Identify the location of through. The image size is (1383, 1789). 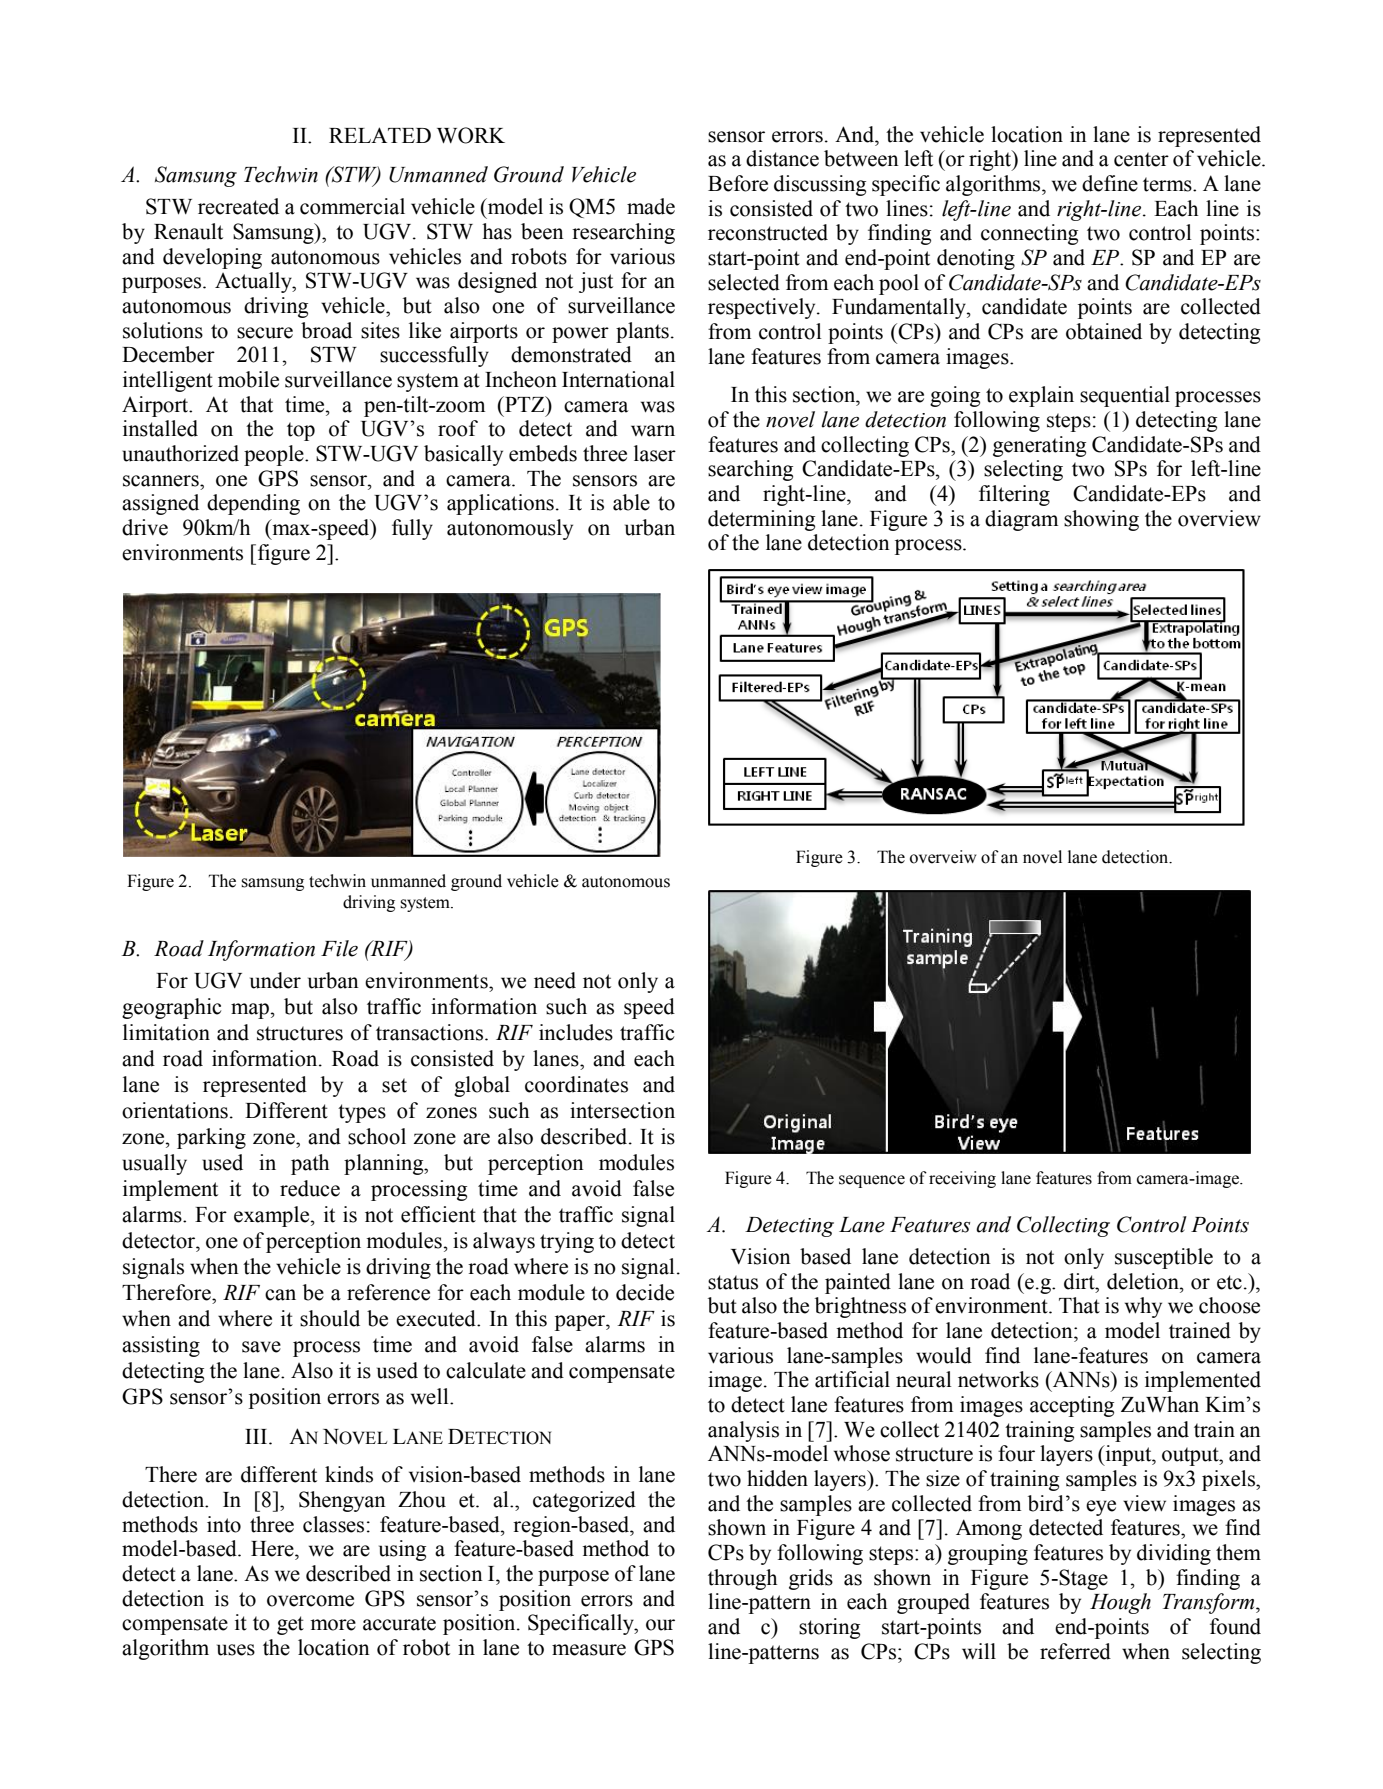
(742, 1579).
